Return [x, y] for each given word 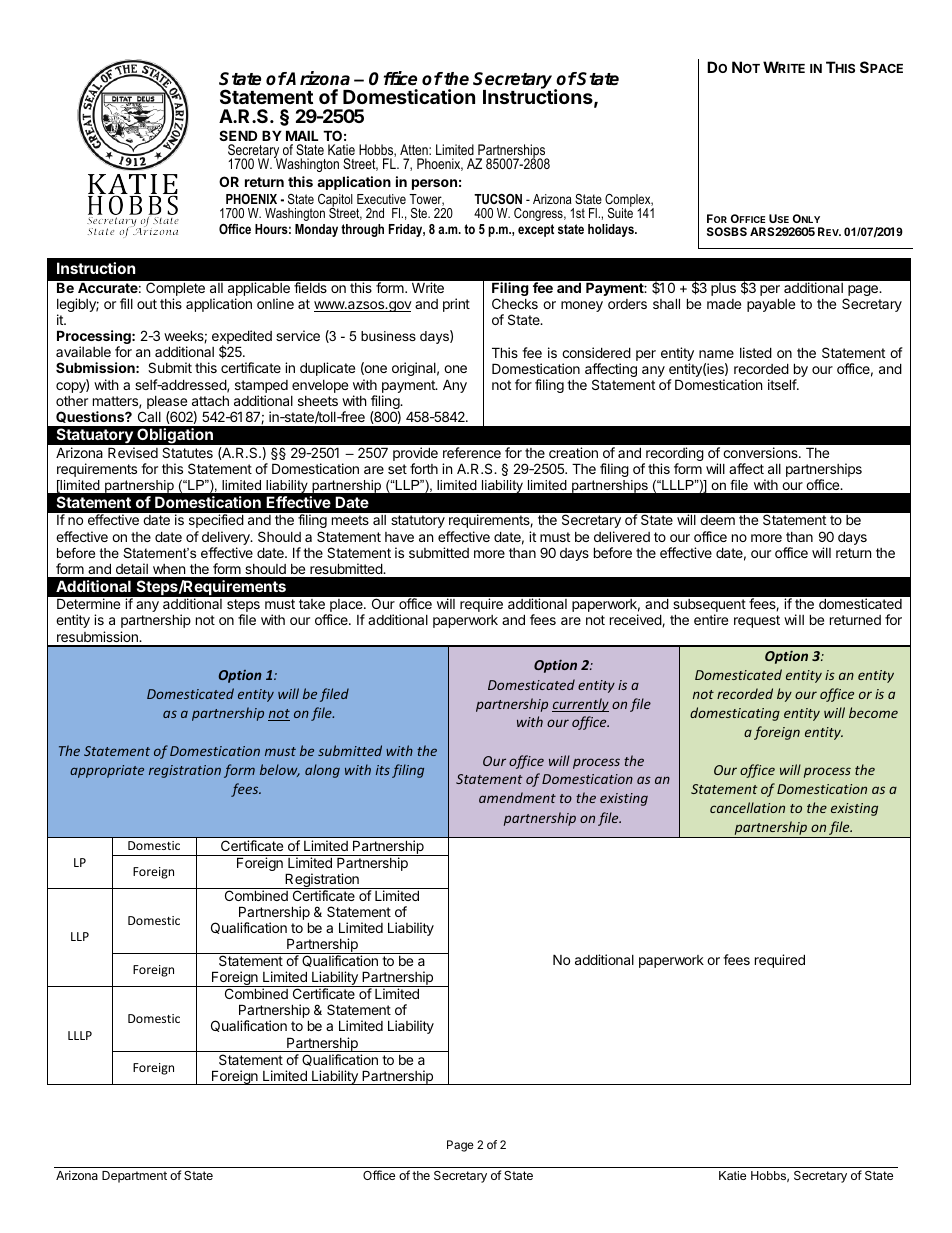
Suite [620, 212]
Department [134, 1177]
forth [424, 468]
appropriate [107, 771]
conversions [761, 452]
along [322, 771]
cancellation [747, 807]
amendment [517, 797]
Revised [133, 452]
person [434, 184]
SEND [238, 135]
